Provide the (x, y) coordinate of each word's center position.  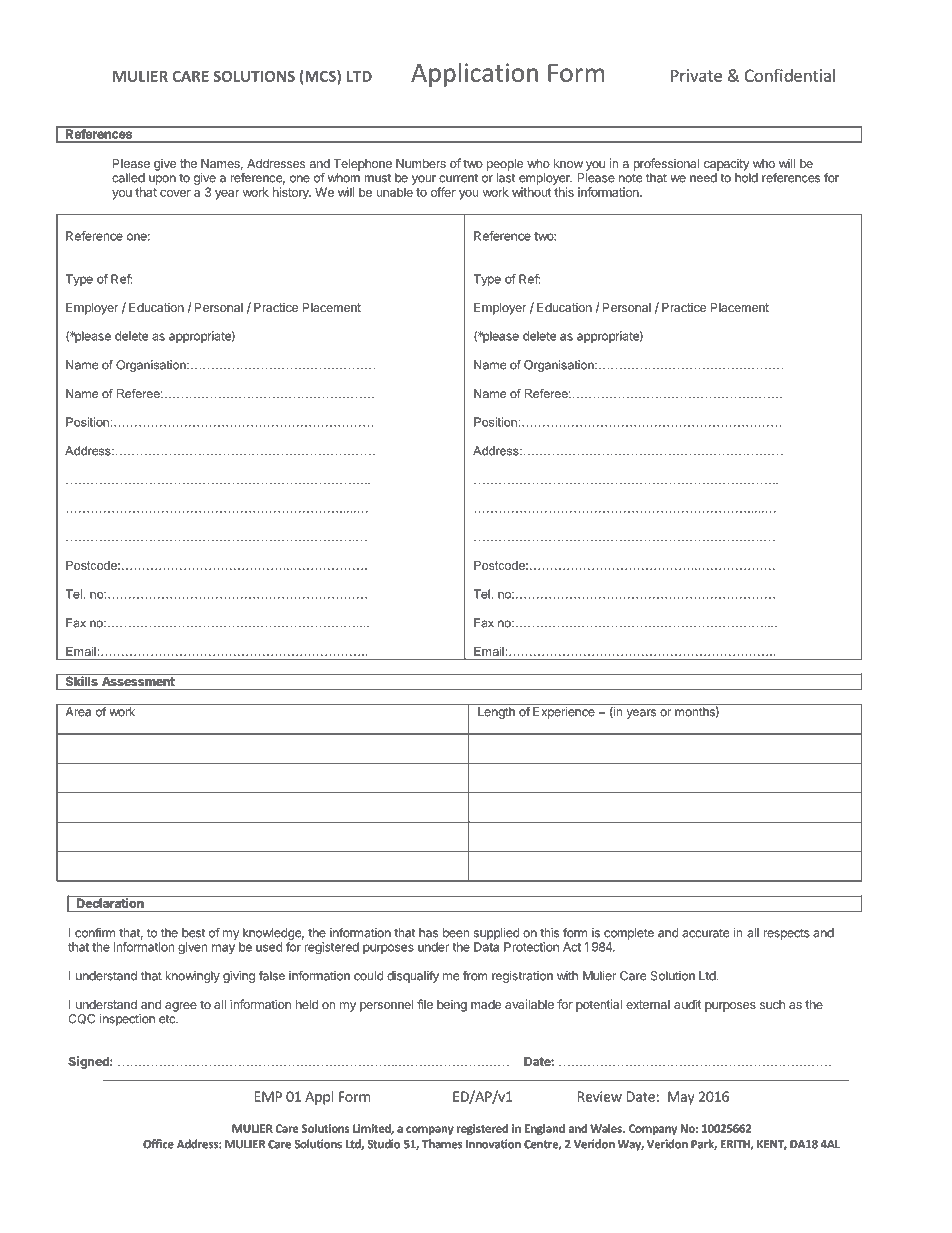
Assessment (138, 680)
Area (78, 712)
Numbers (421, 163)
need (703, 178)
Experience (564, 713)
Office (158, 1144)
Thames (442, 1144)
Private (696, 75)
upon (162, 180)
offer (443, 192)
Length (496, 713)
